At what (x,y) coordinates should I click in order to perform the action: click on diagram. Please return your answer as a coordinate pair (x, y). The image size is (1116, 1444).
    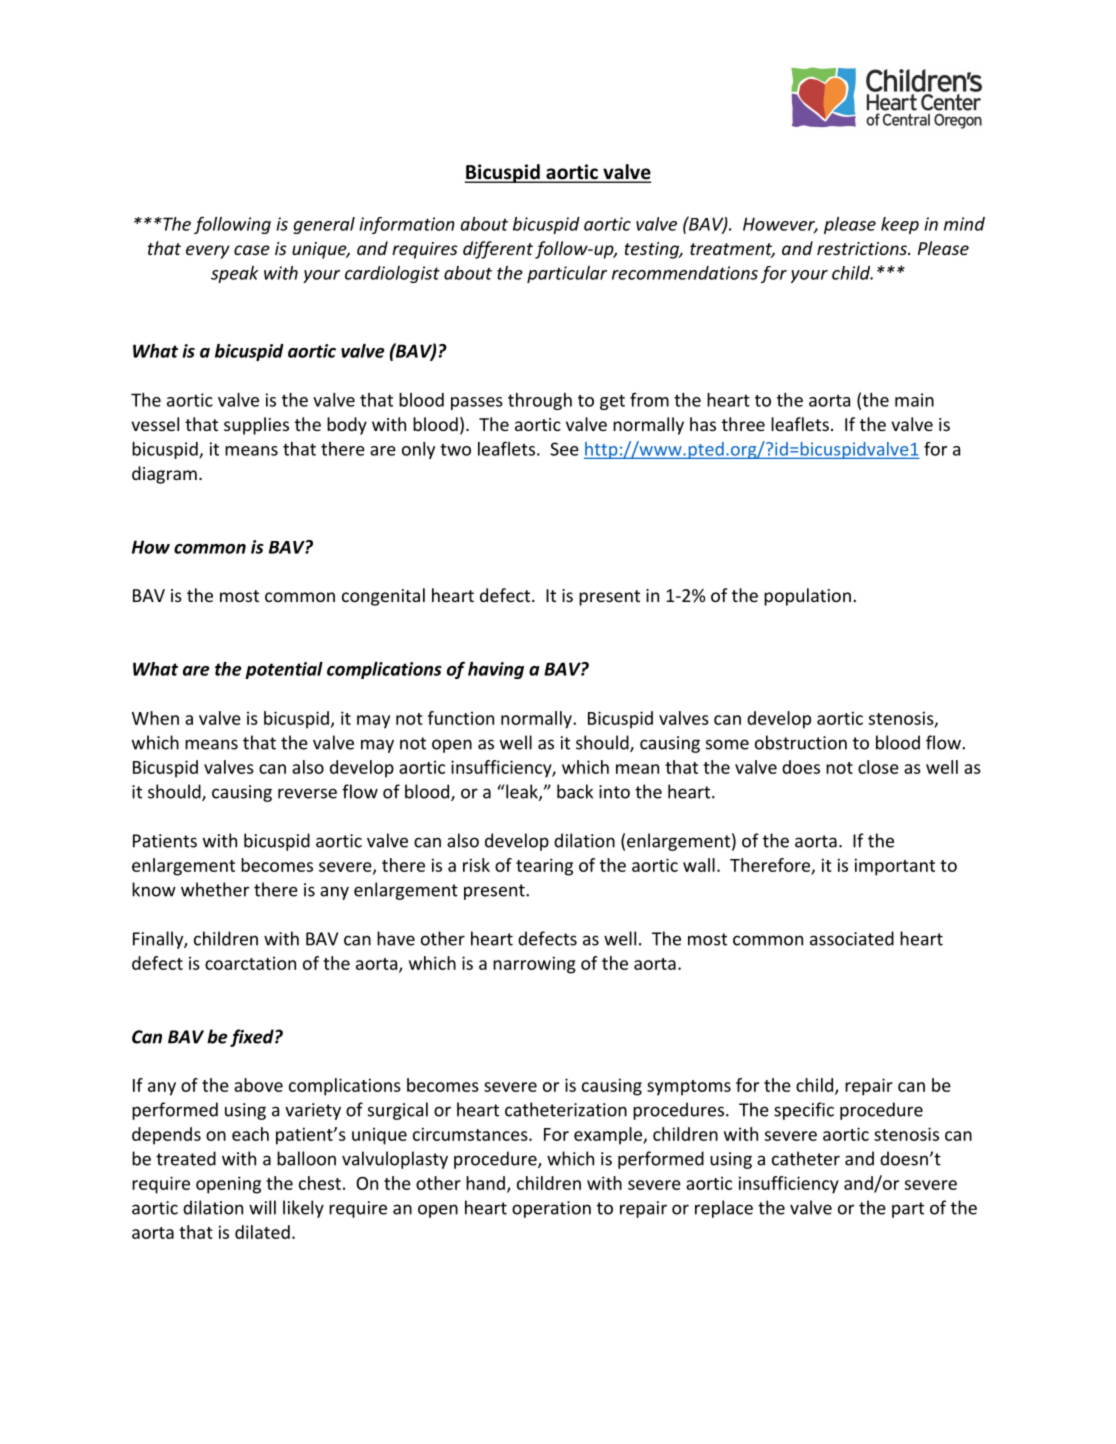
    Looking at the image, I should click on (164, 475).
